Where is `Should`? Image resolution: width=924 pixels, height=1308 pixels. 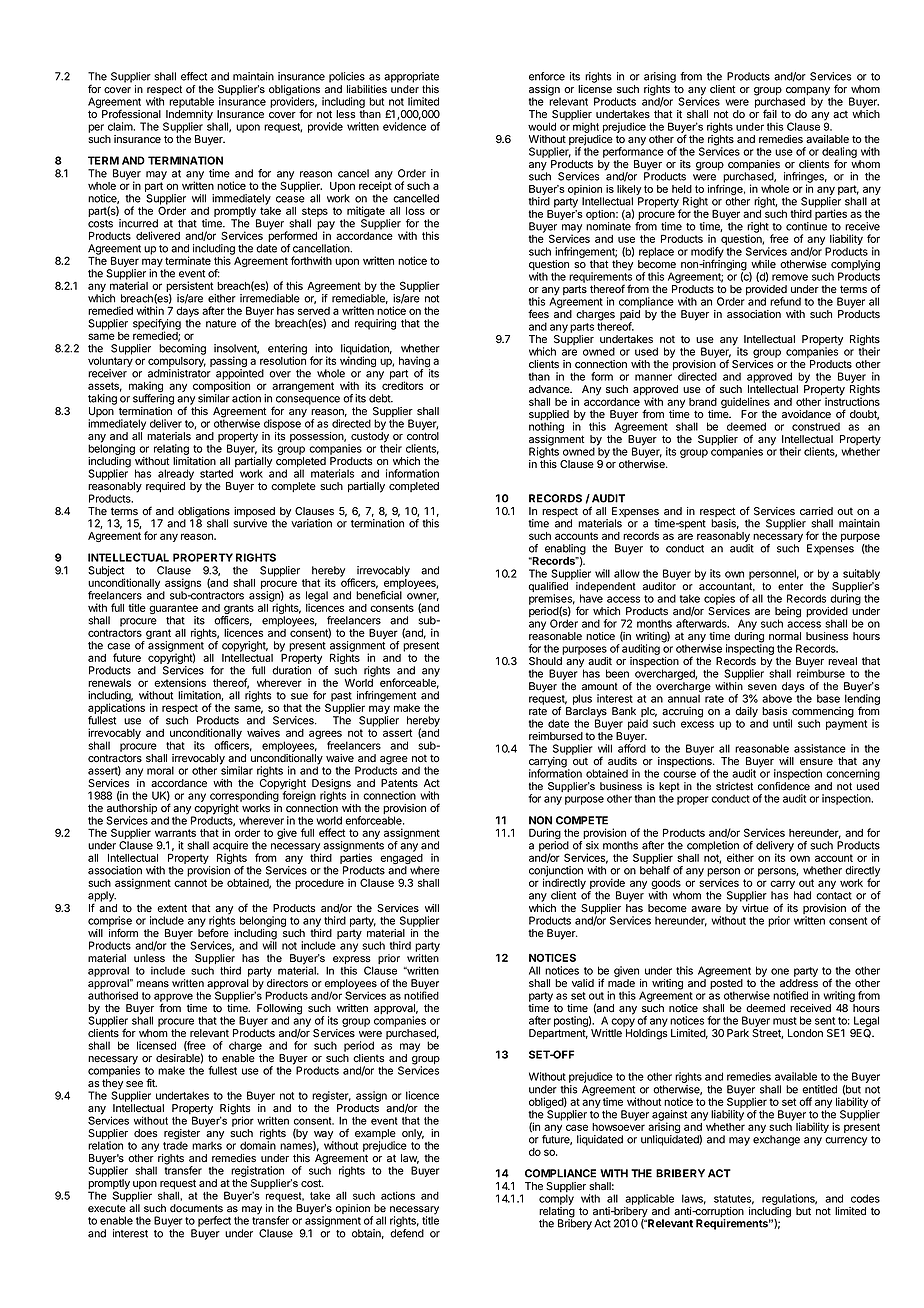 Should is located at coordinates (545, 661).
